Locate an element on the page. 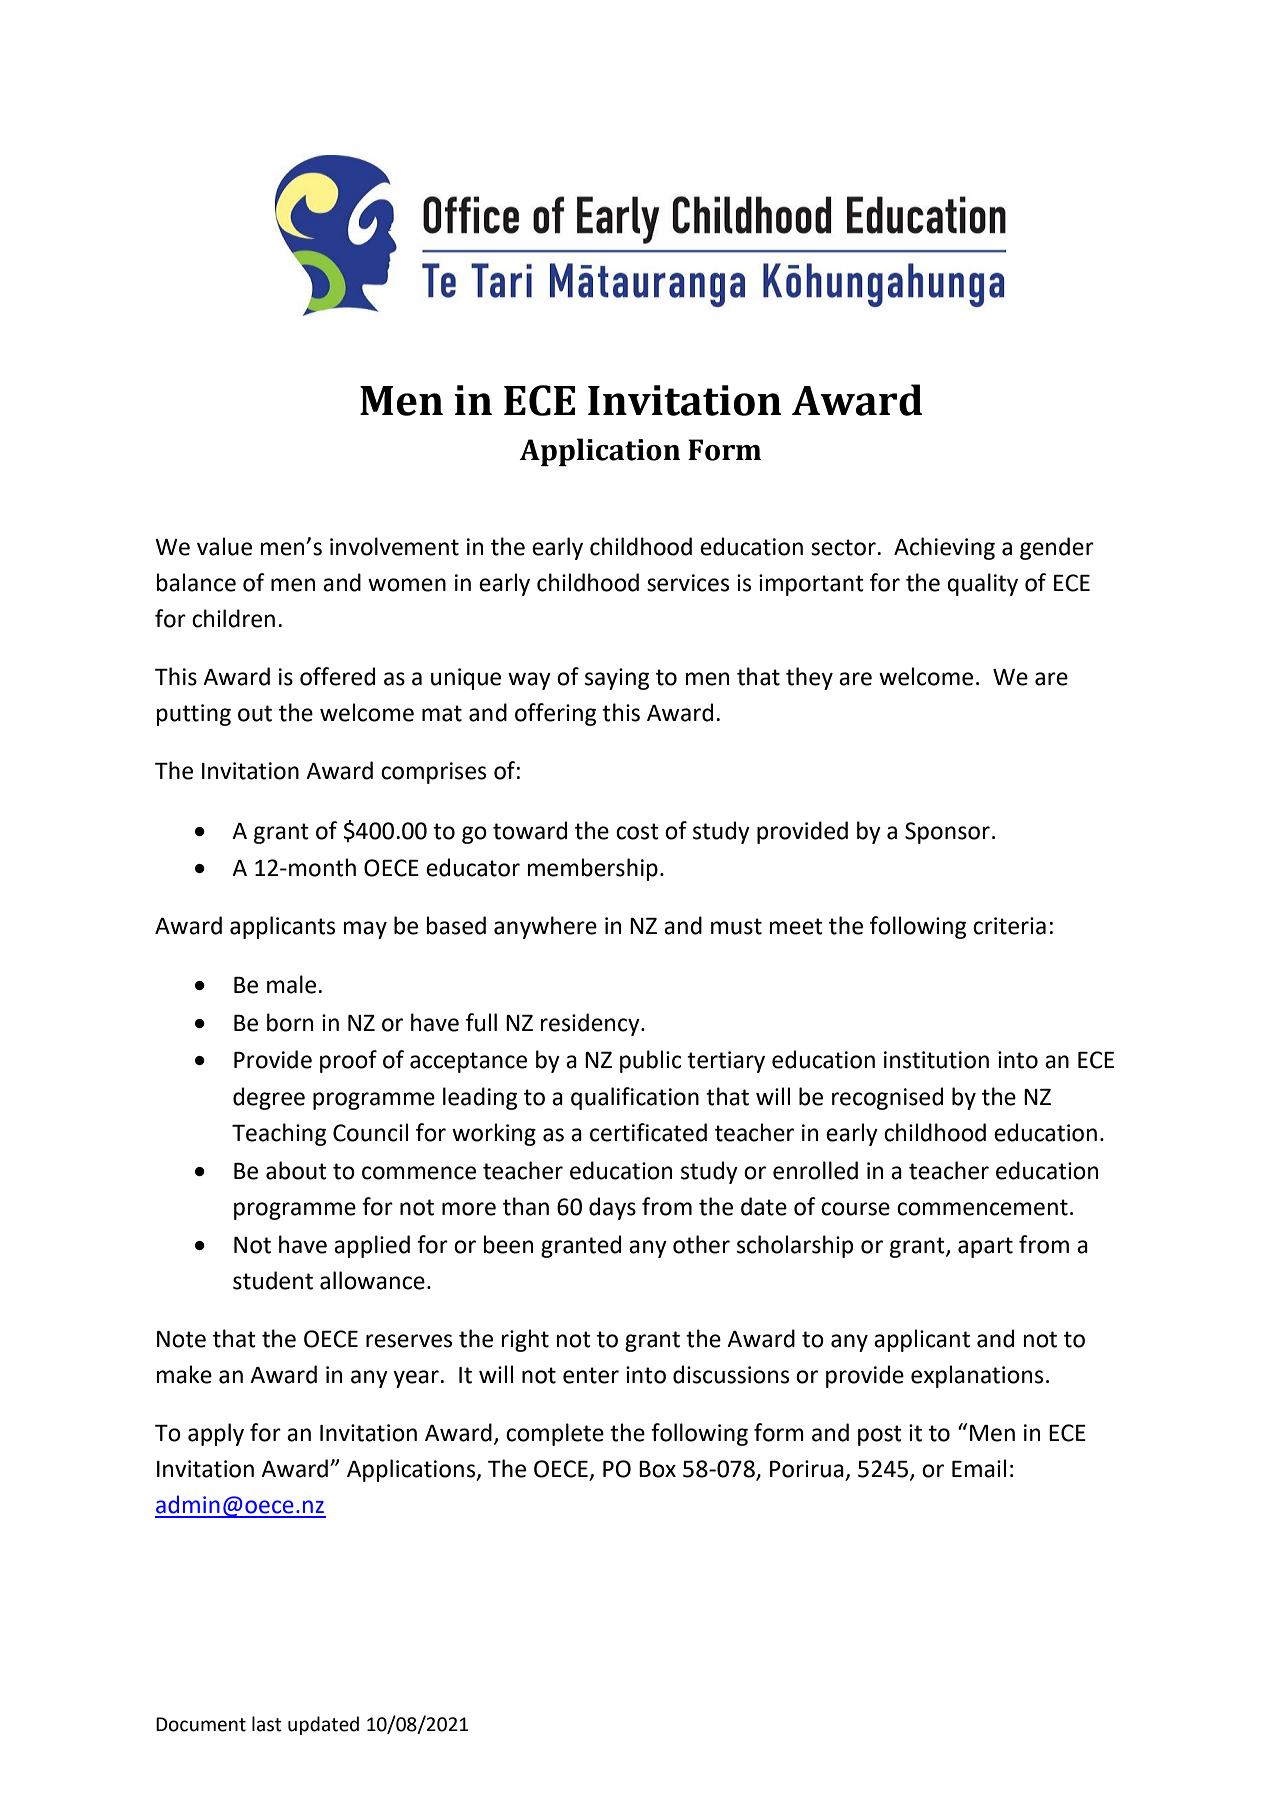 Image resolution: width=1282 pixels, height=1813 pixels. Box is located at coordinates (657, 1469).
